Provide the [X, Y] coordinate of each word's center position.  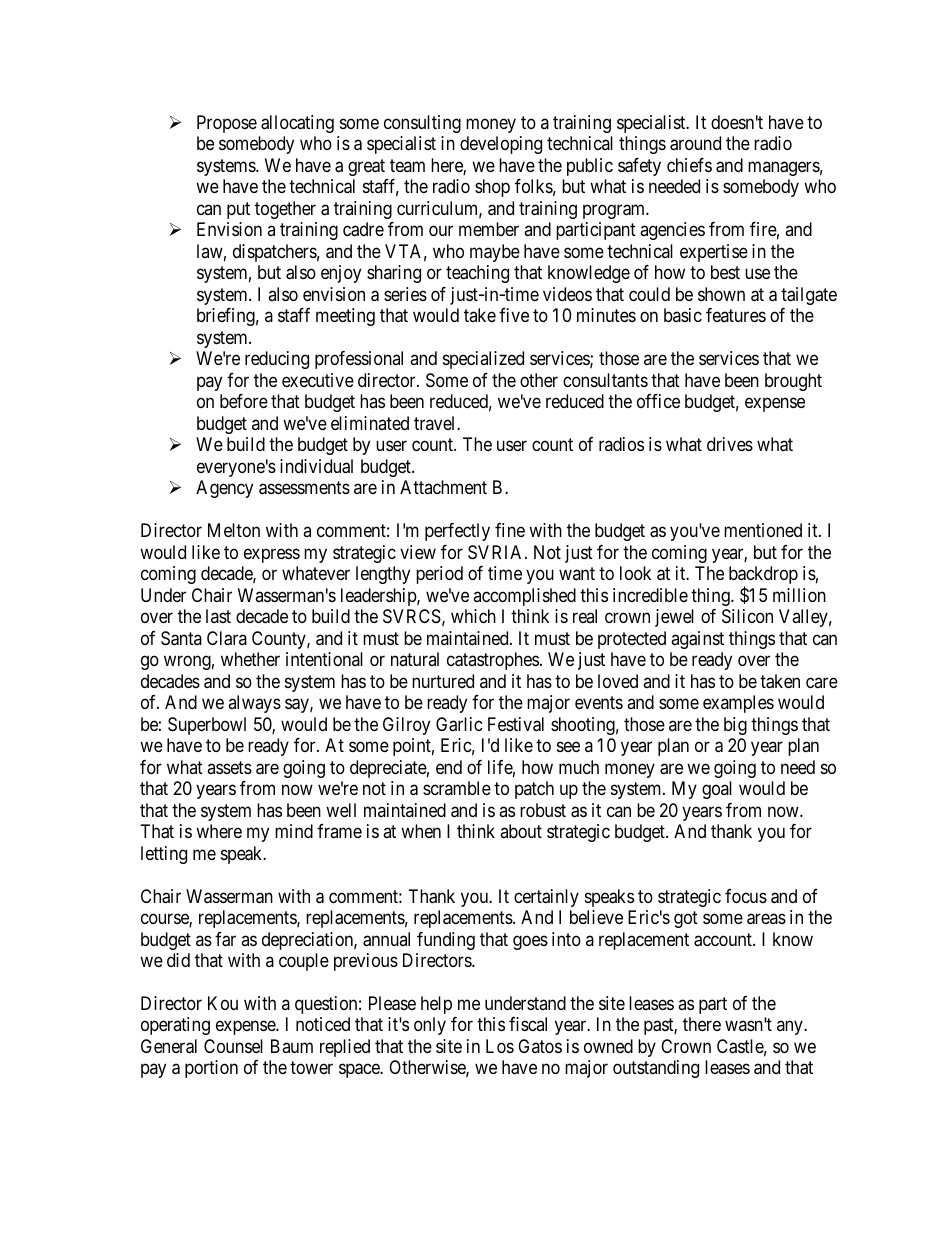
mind [294, 831]
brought [793, 382]
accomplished [524, 597]
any [791, 1028]
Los [500, 1046]
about [521, 831]
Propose [227, 124]
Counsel [233, 1046]
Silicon [747, 616]
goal [717, 790]
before [244, 401]
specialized [483, 360]
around [695, 143]
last [218, 616]
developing [501, 145]
